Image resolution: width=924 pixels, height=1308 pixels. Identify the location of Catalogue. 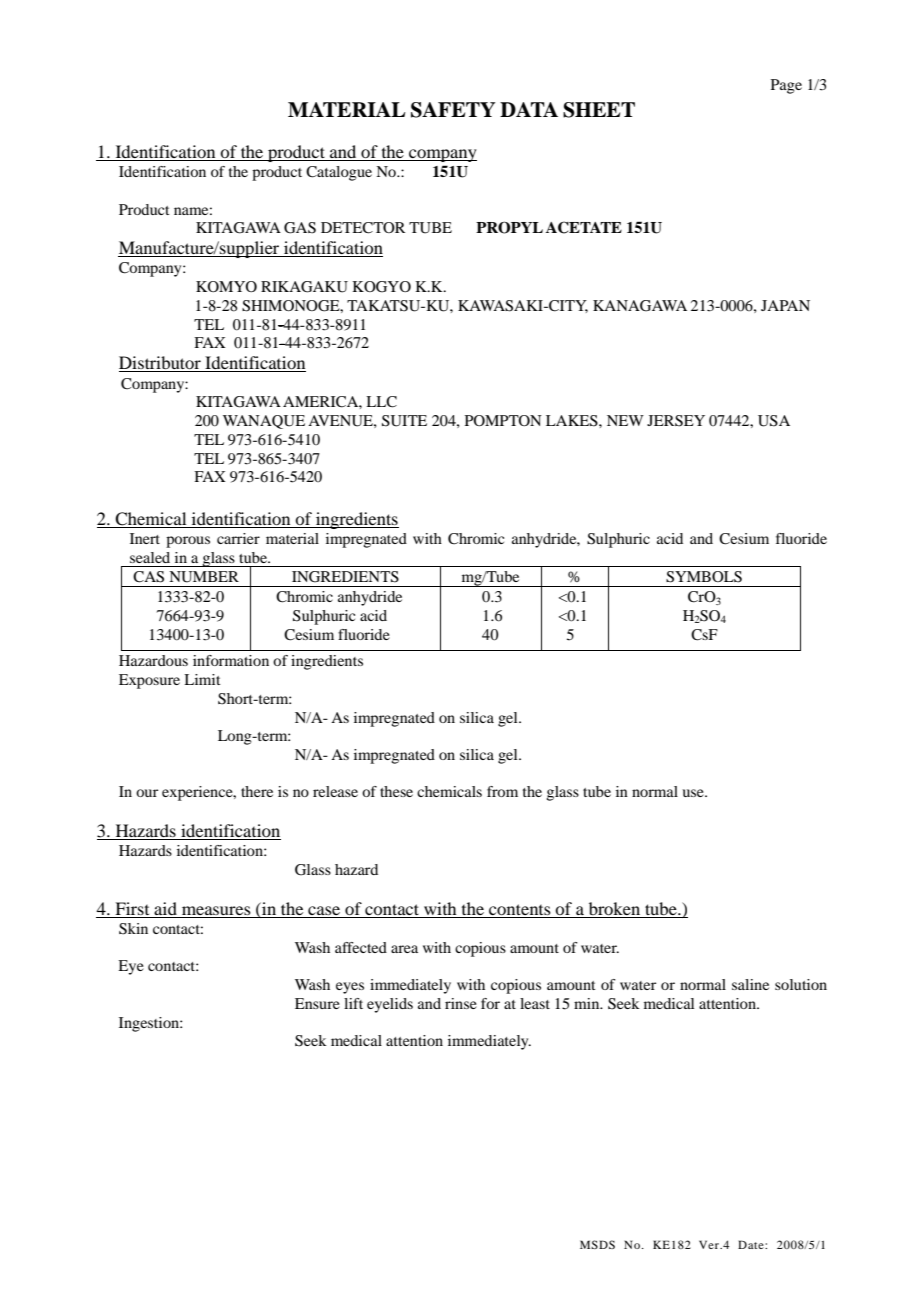
(339, 173).
